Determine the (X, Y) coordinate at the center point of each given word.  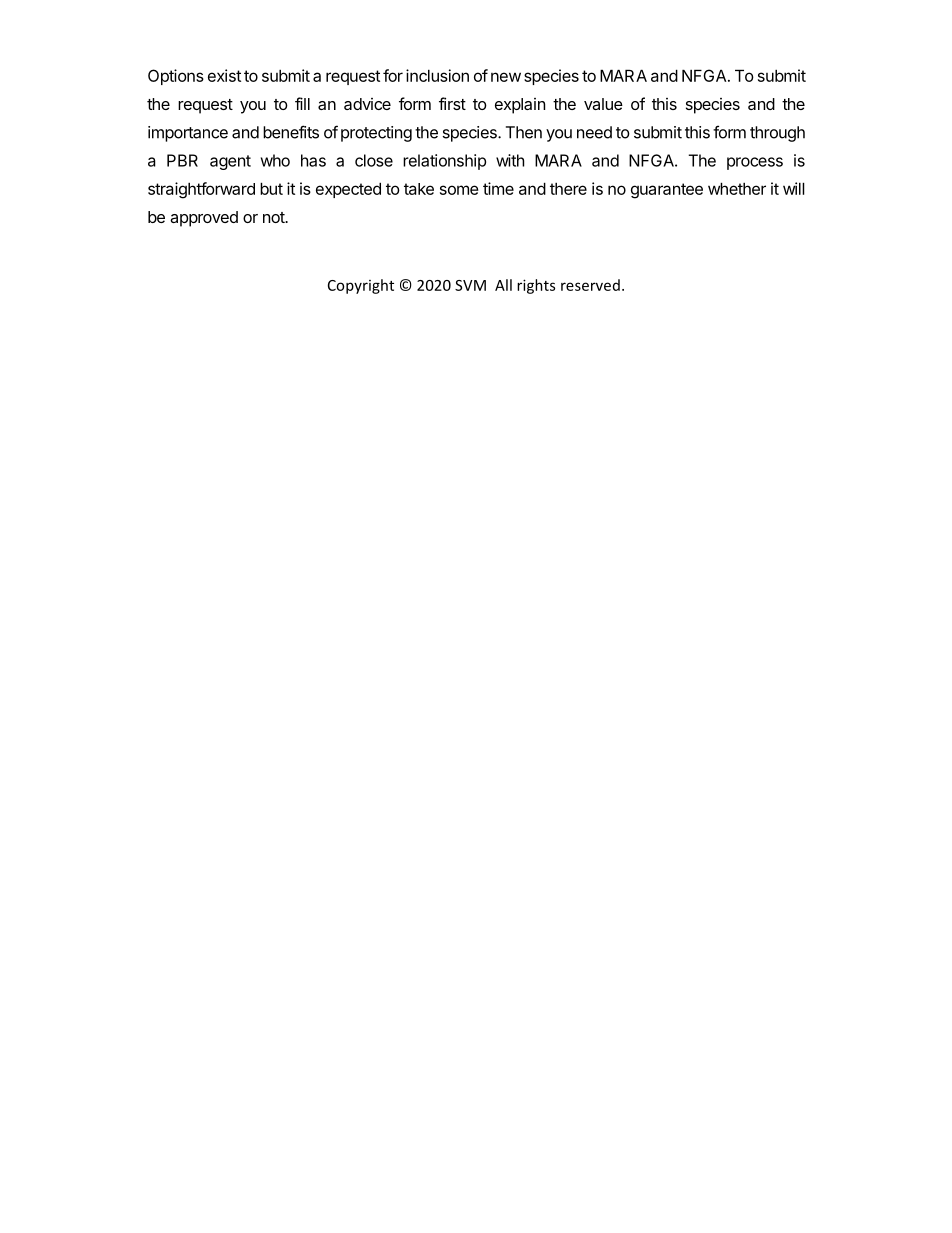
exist (224, 75)
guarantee (667, 191)
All (503, 285)
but (271, 188)
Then (524, 132)
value (603, 104)
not (275, 217)
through (777, 134)
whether (737, 188)
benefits (291, 132)
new (506, 77)
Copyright (361, 286)
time (498, 188)
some (459, 190)
